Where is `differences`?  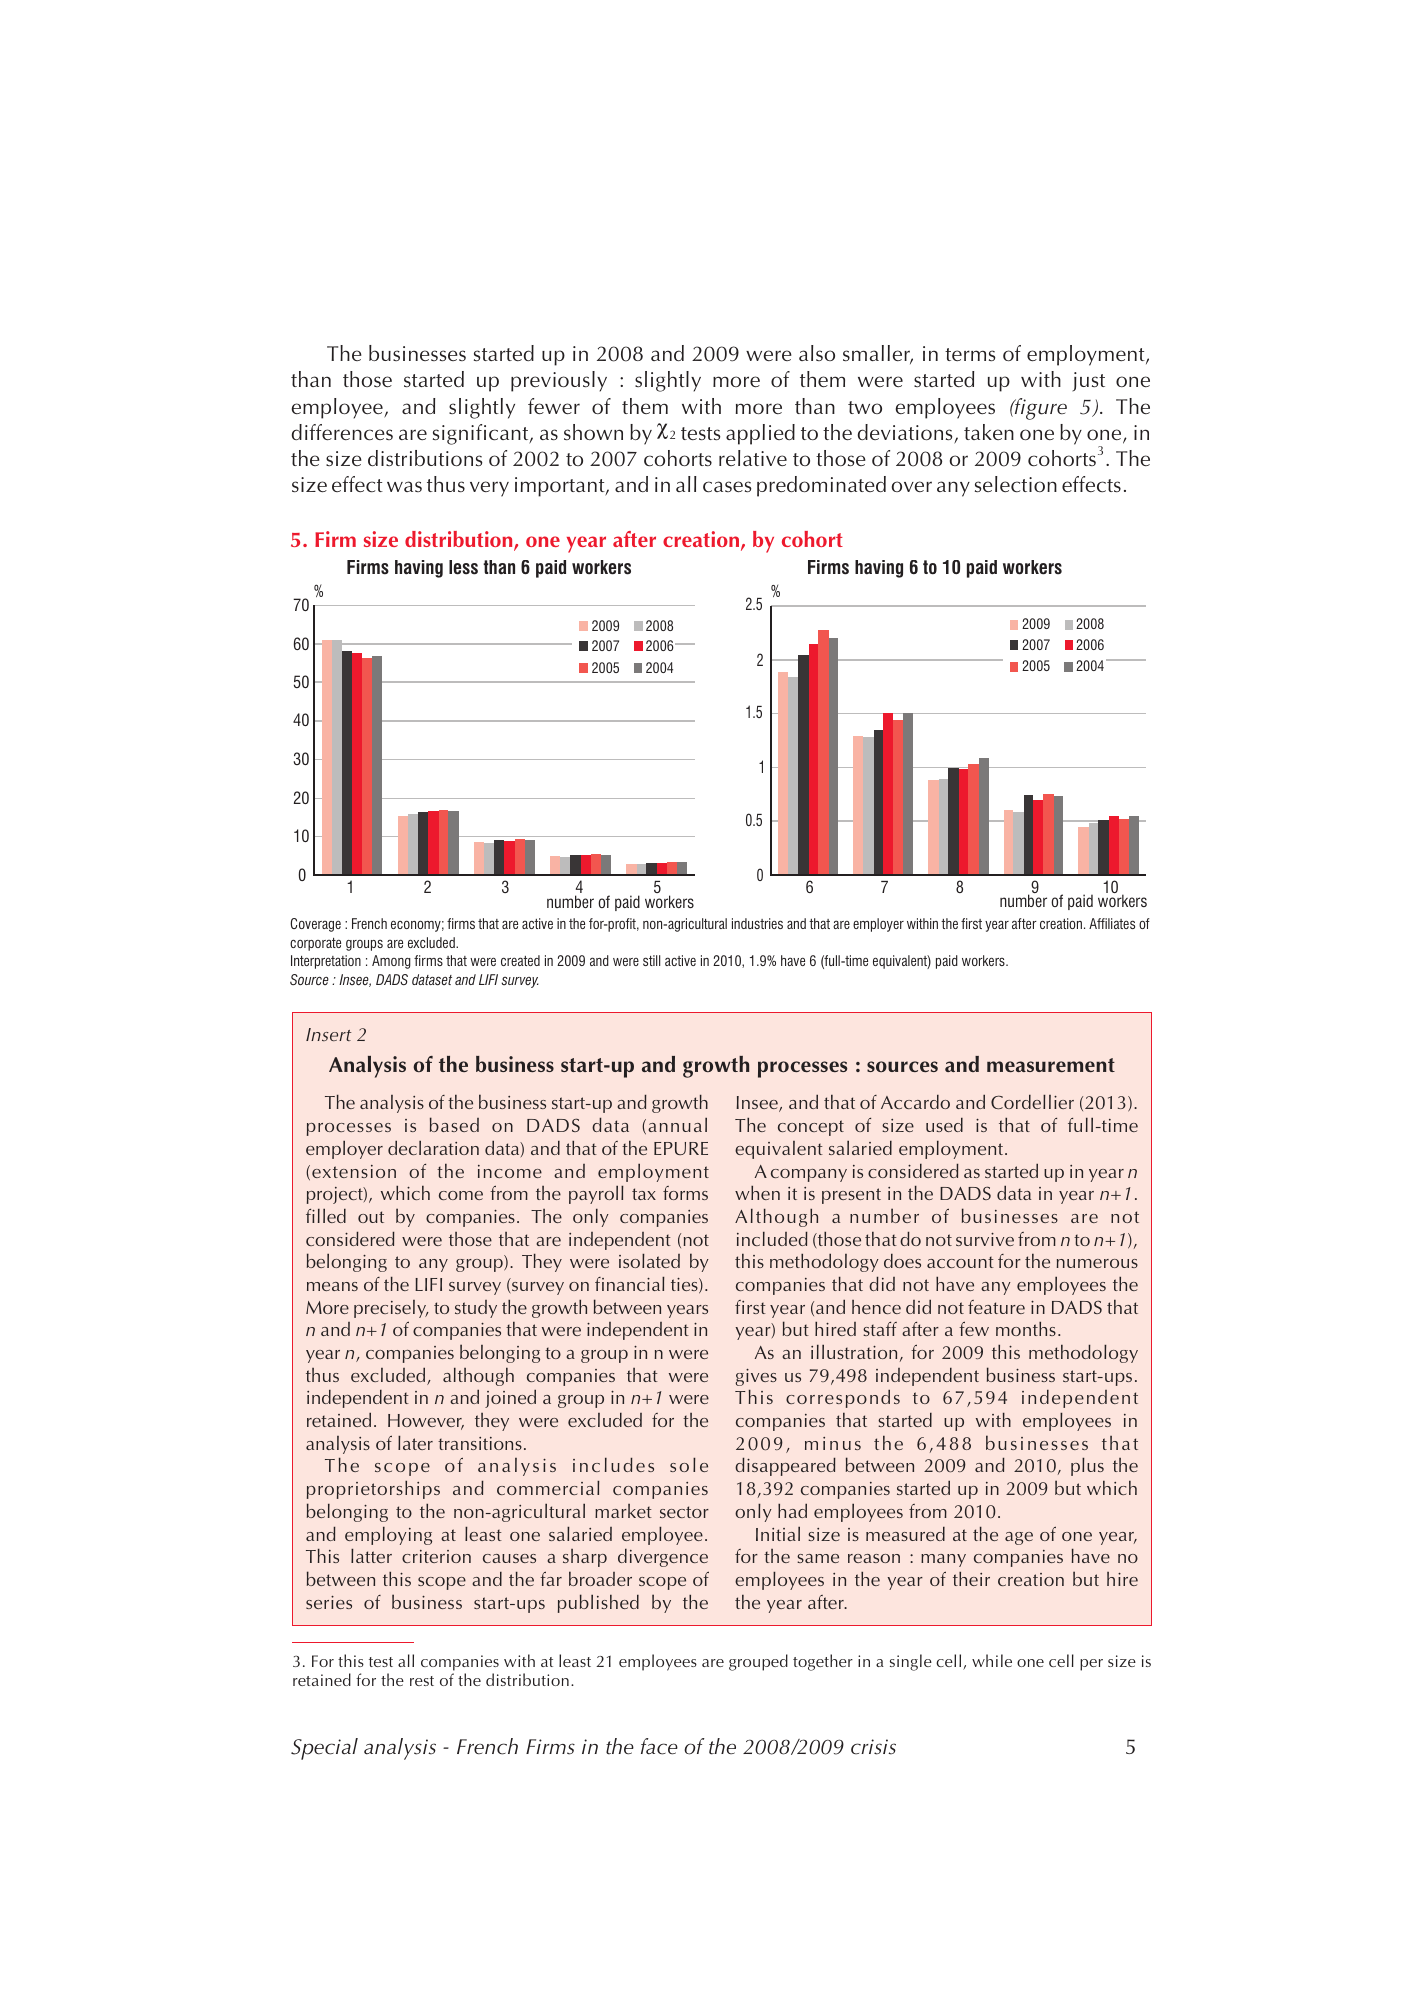
differences is located at coordinates (342, 432).
